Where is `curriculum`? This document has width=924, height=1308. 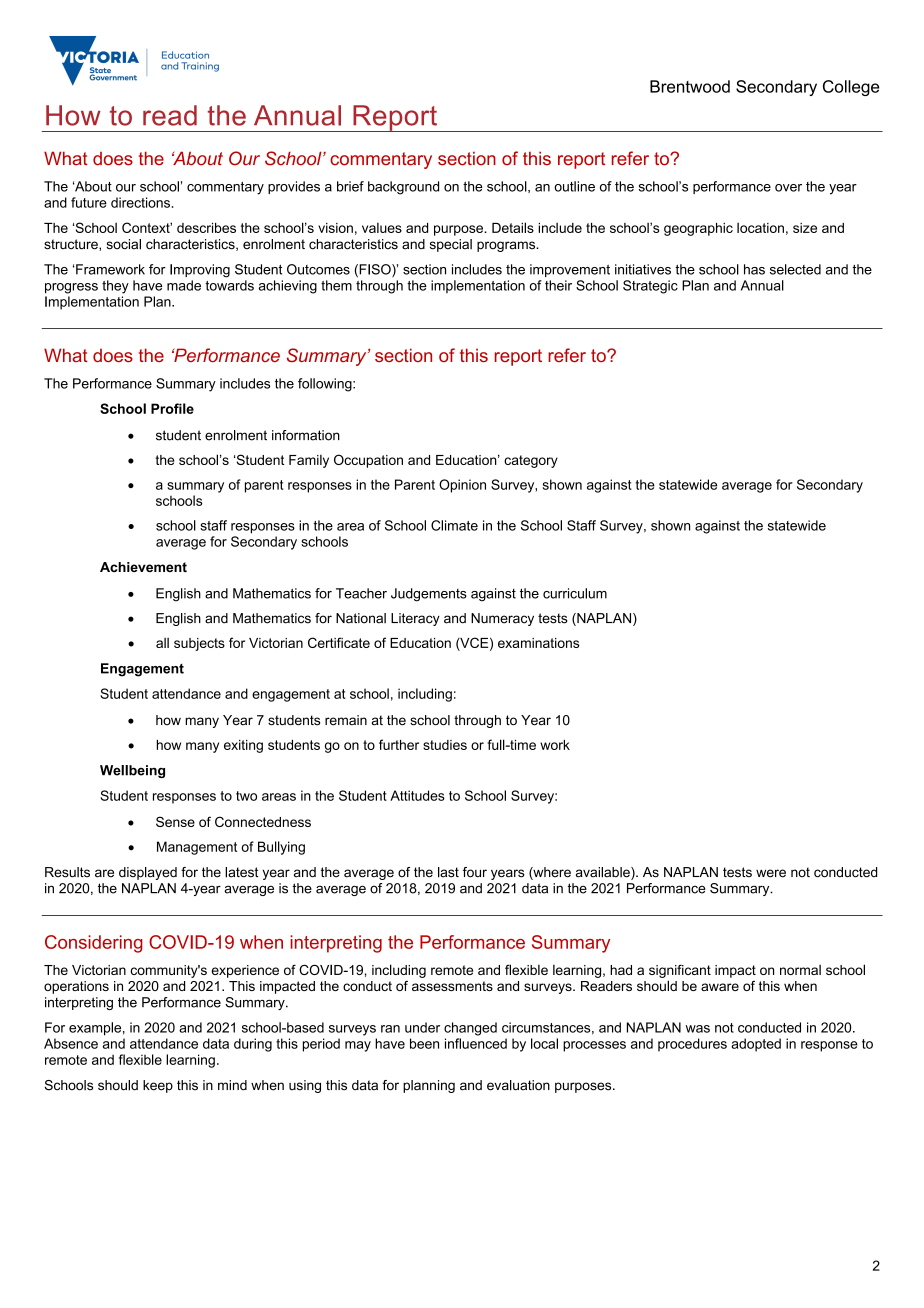
curriculum is located at coordinates (575, 593).
